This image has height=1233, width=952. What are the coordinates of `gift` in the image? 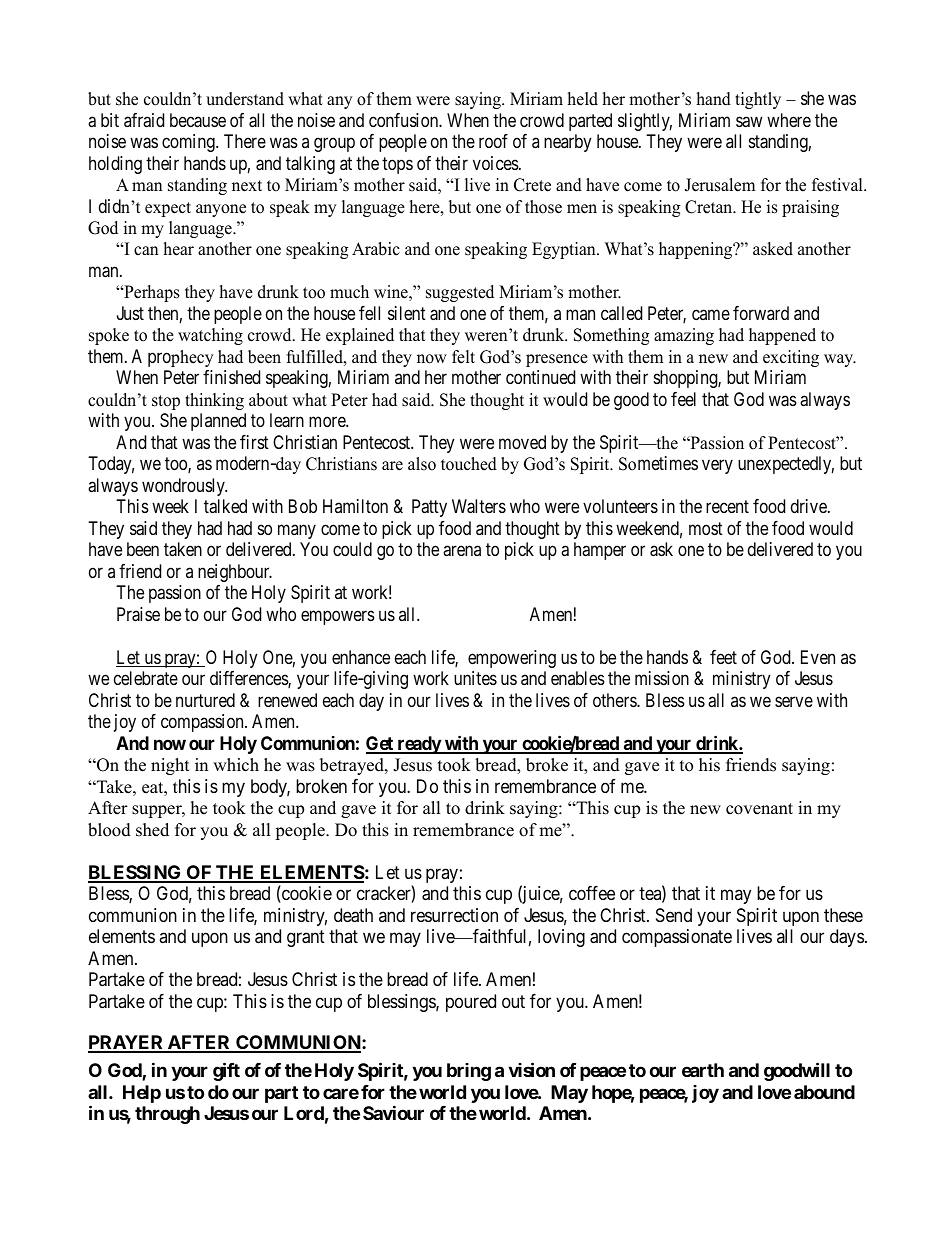 It's located at (226, 1072).
